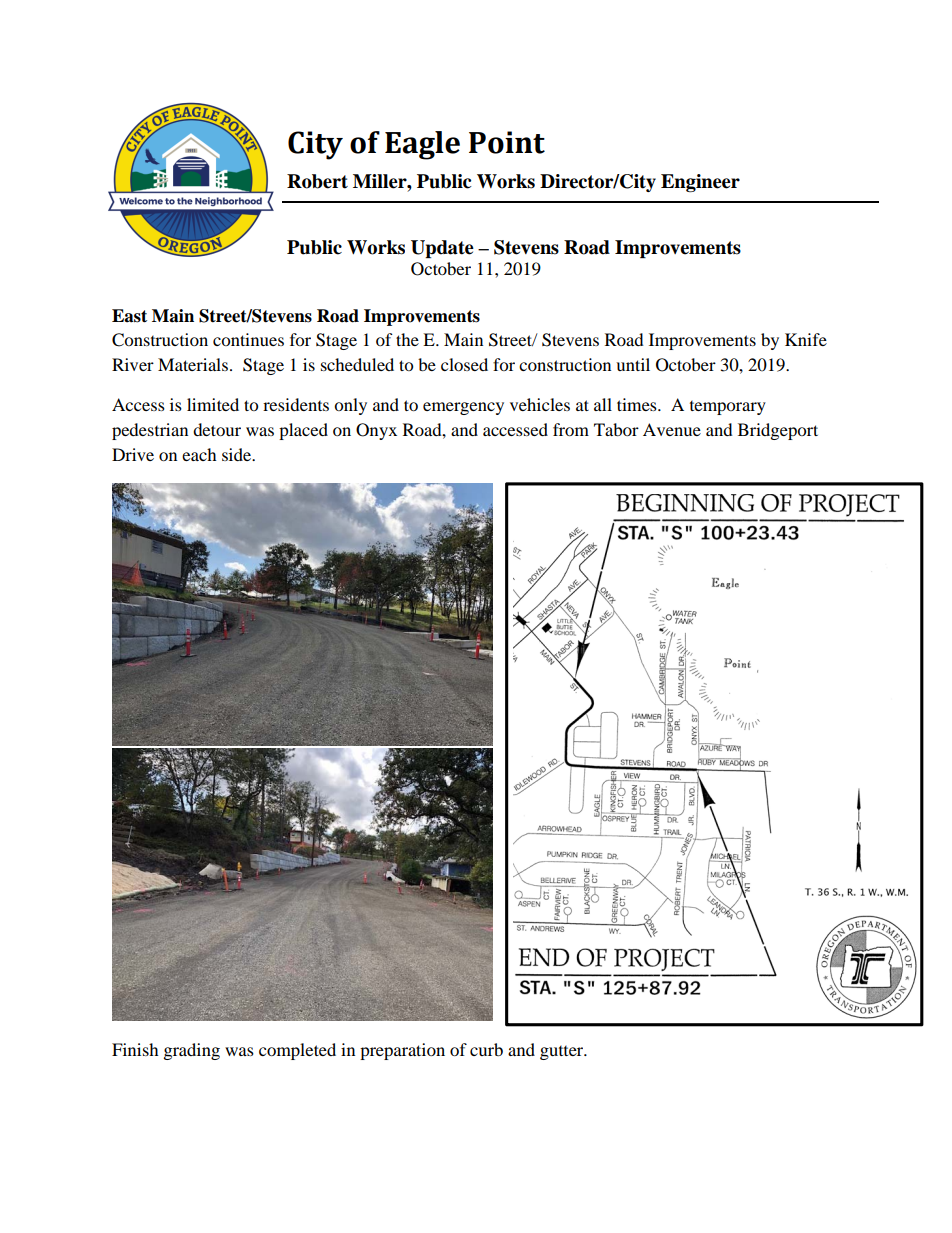 Image resolution: width=952 pixels, height=1233 pixels. Describe the element at coordinates (199, 454) in the document. I see `each` at that location.
